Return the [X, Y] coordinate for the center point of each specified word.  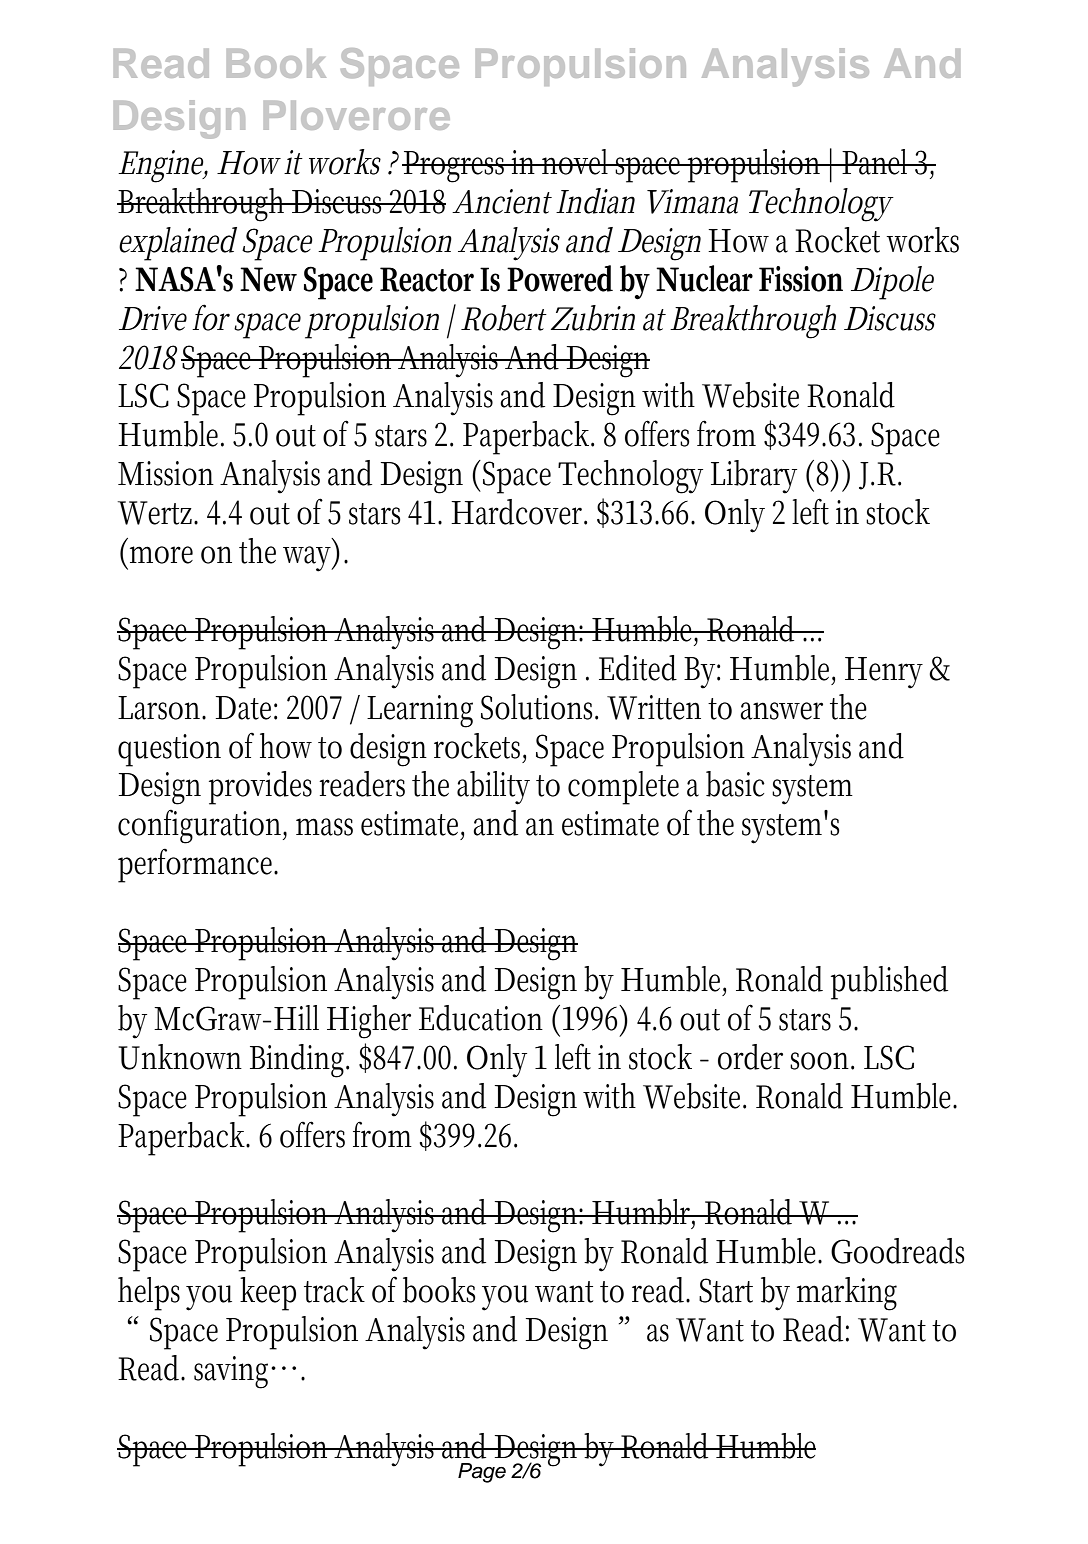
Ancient [502, 201]
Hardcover [519, 512]
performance [198, 865]
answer [781, 711]
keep [268, 1294]
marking [847, 1294]
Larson [162, 708]
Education [481, 1018]
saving [234, 1372]
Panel [876, 162]
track [334, 1290]
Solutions [539, 707]
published [889, 983]
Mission [166, 473]
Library [754, 477]
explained [178, 244]
